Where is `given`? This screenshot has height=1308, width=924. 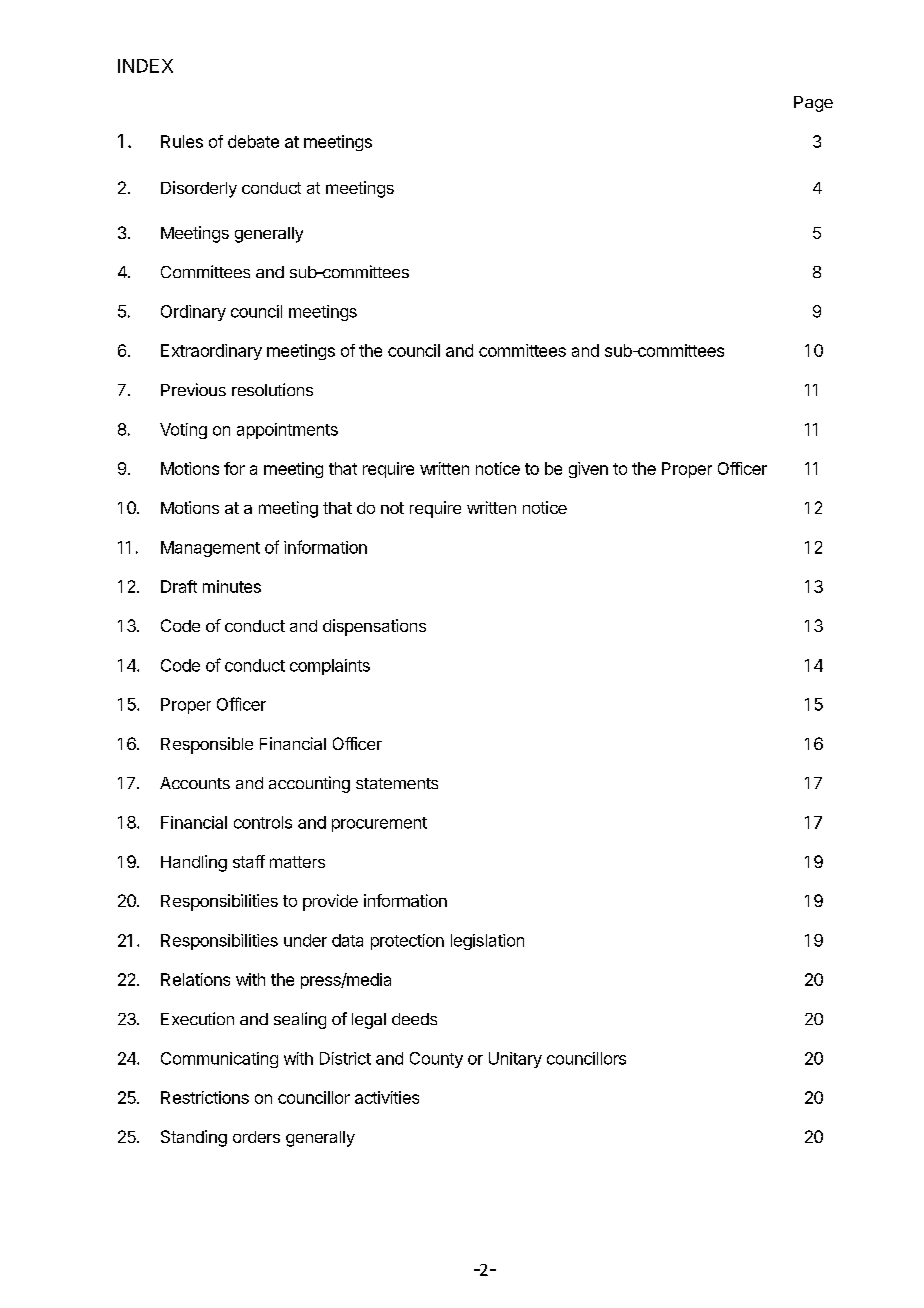
given is located at coordinates (588, 470).
